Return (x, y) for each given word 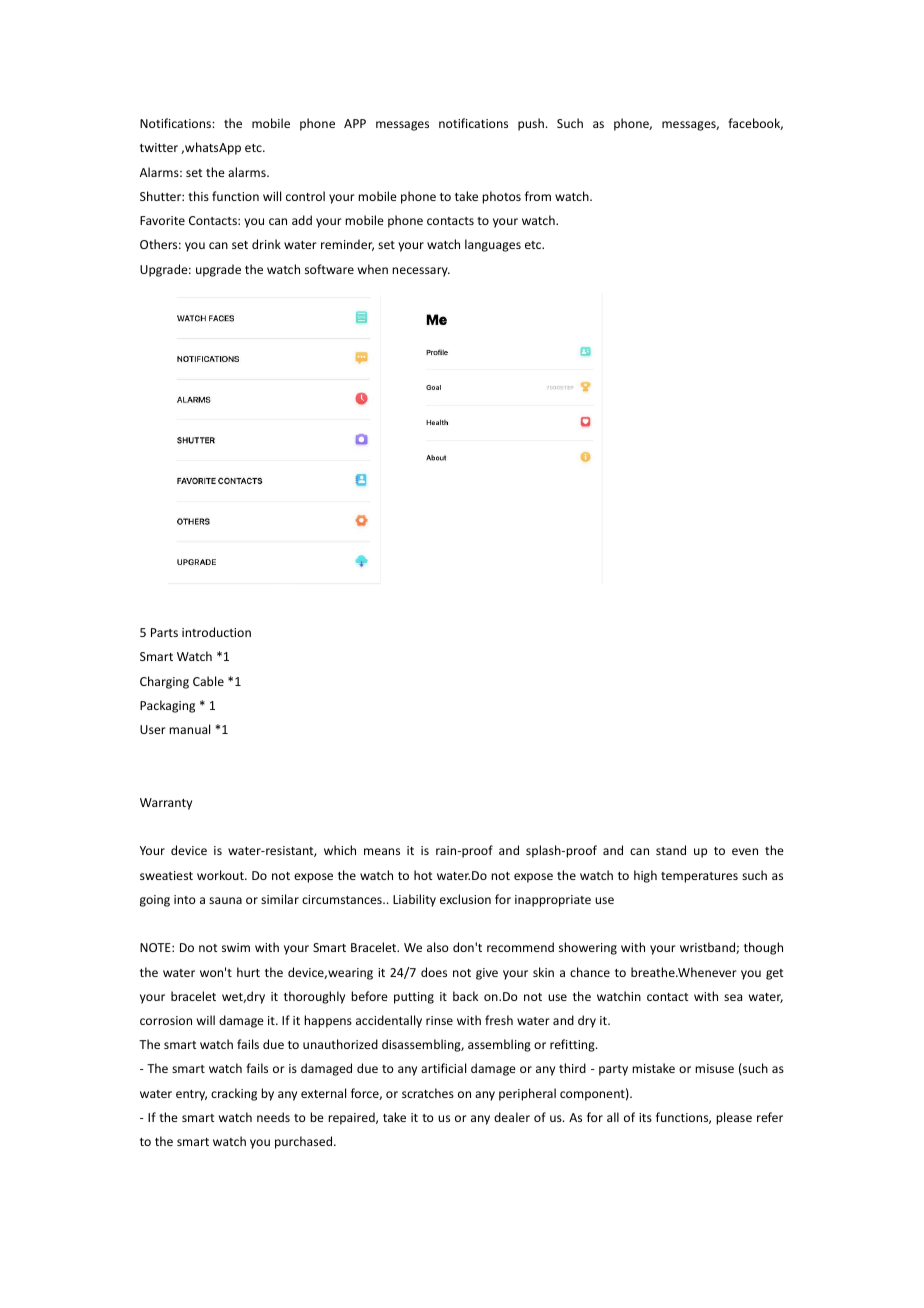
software (329, 269)
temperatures (699, 877)
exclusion (465, 899)
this (198, 196)
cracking (234, 1094)
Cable (208, 681)
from (538, 196)
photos (501, 197)
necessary (421, 272)
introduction (216, 632)
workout (221, 875)
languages (493, 245)
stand (671, 850)
